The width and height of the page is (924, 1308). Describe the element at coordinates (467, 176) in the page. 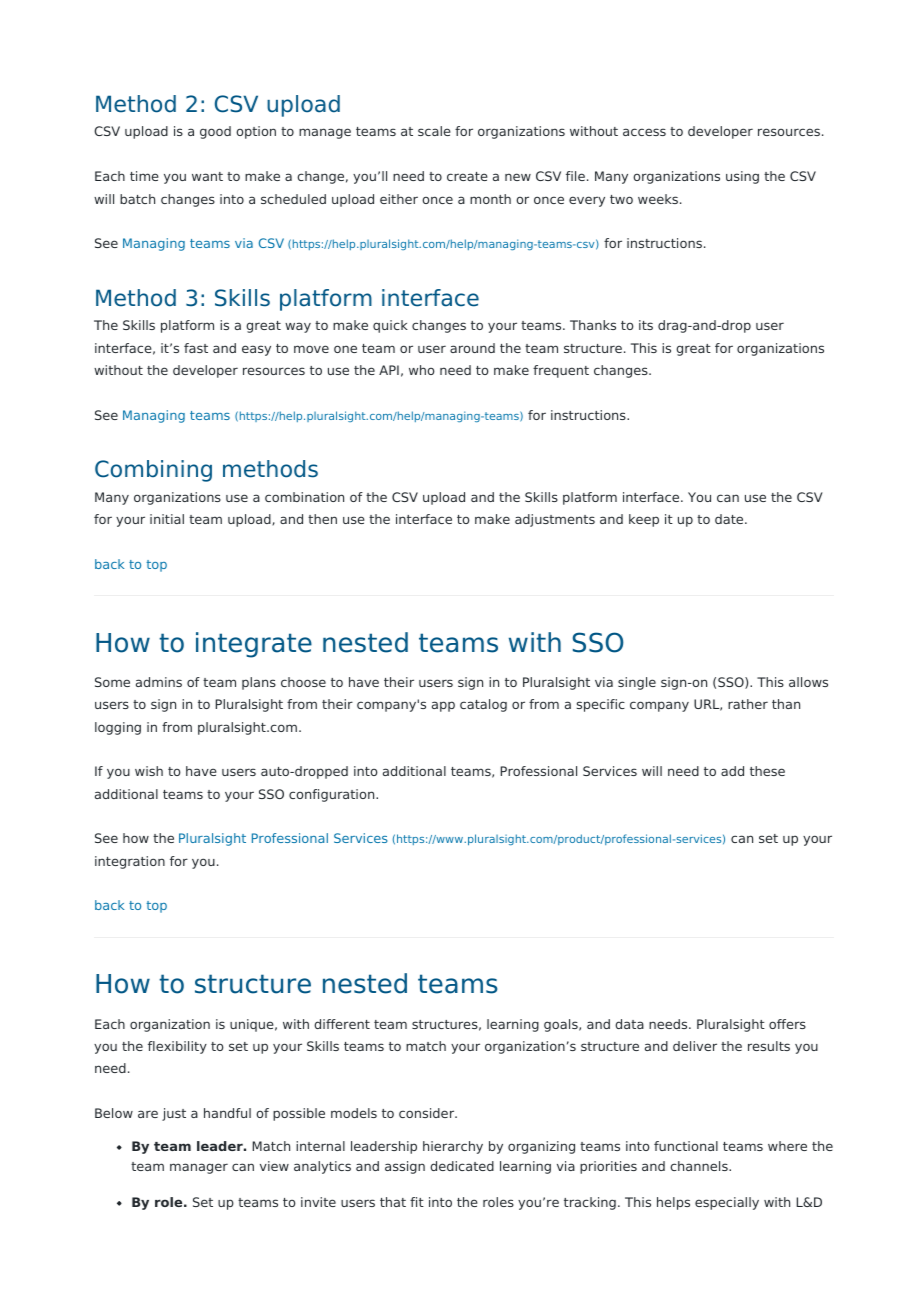

I see `create` at that location.
